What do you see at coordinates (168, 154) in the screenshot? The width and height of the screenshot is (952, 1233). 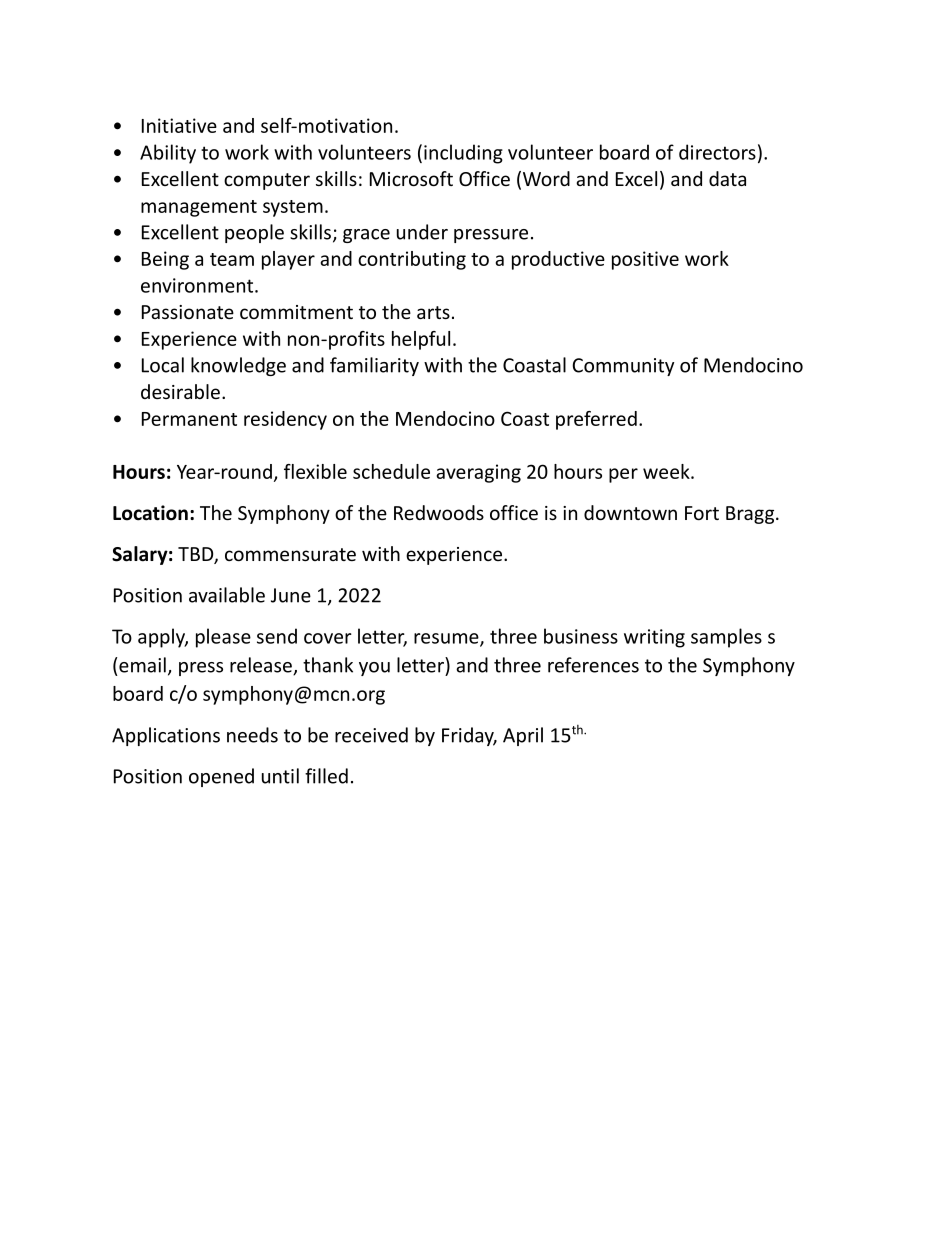 I see `Ability` at bounding box center [168, 154].
